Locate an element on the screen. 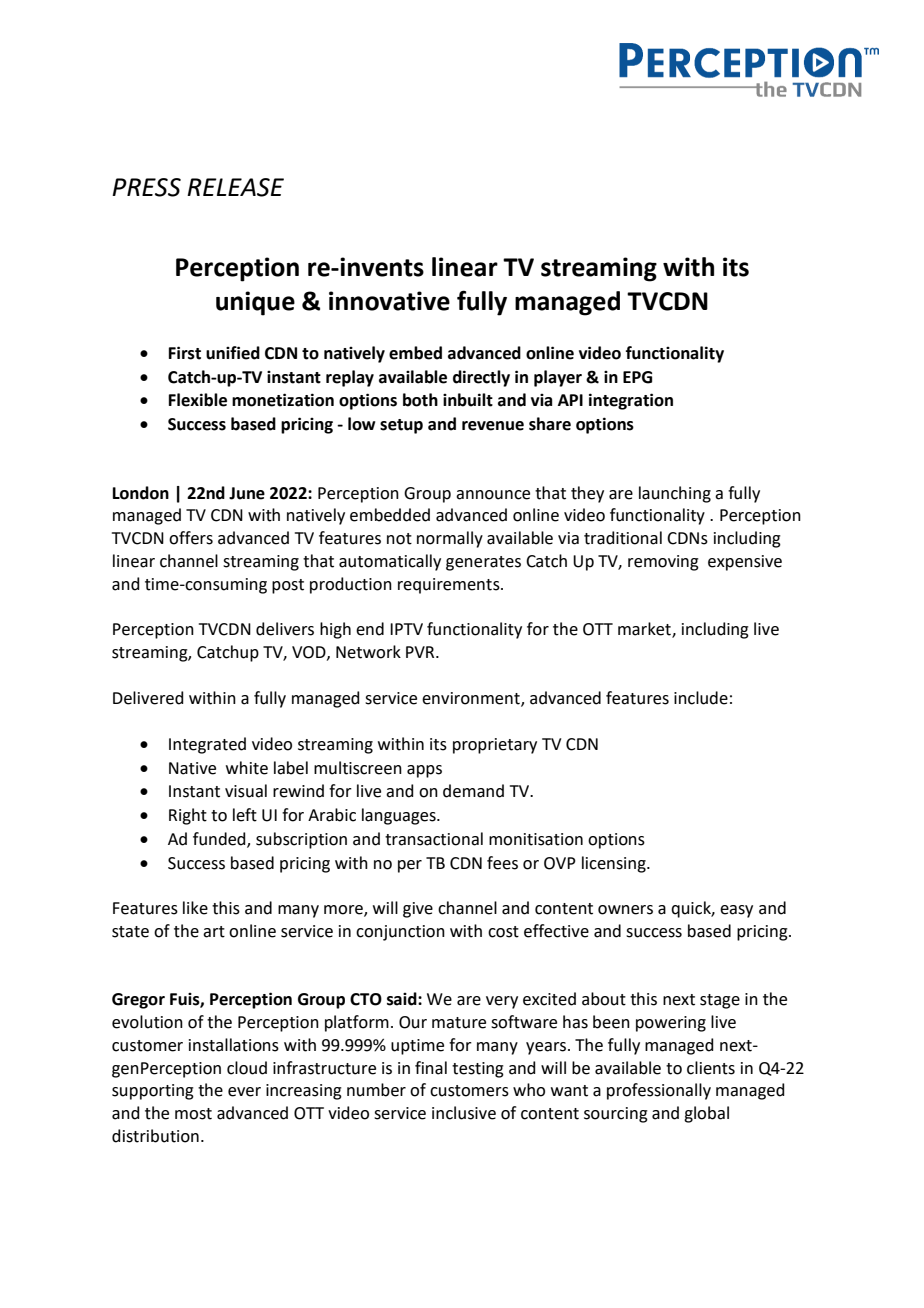 Image resolution: width=924 pixels, height=1308 pixels. most is located at coordinates (193, 1114).
